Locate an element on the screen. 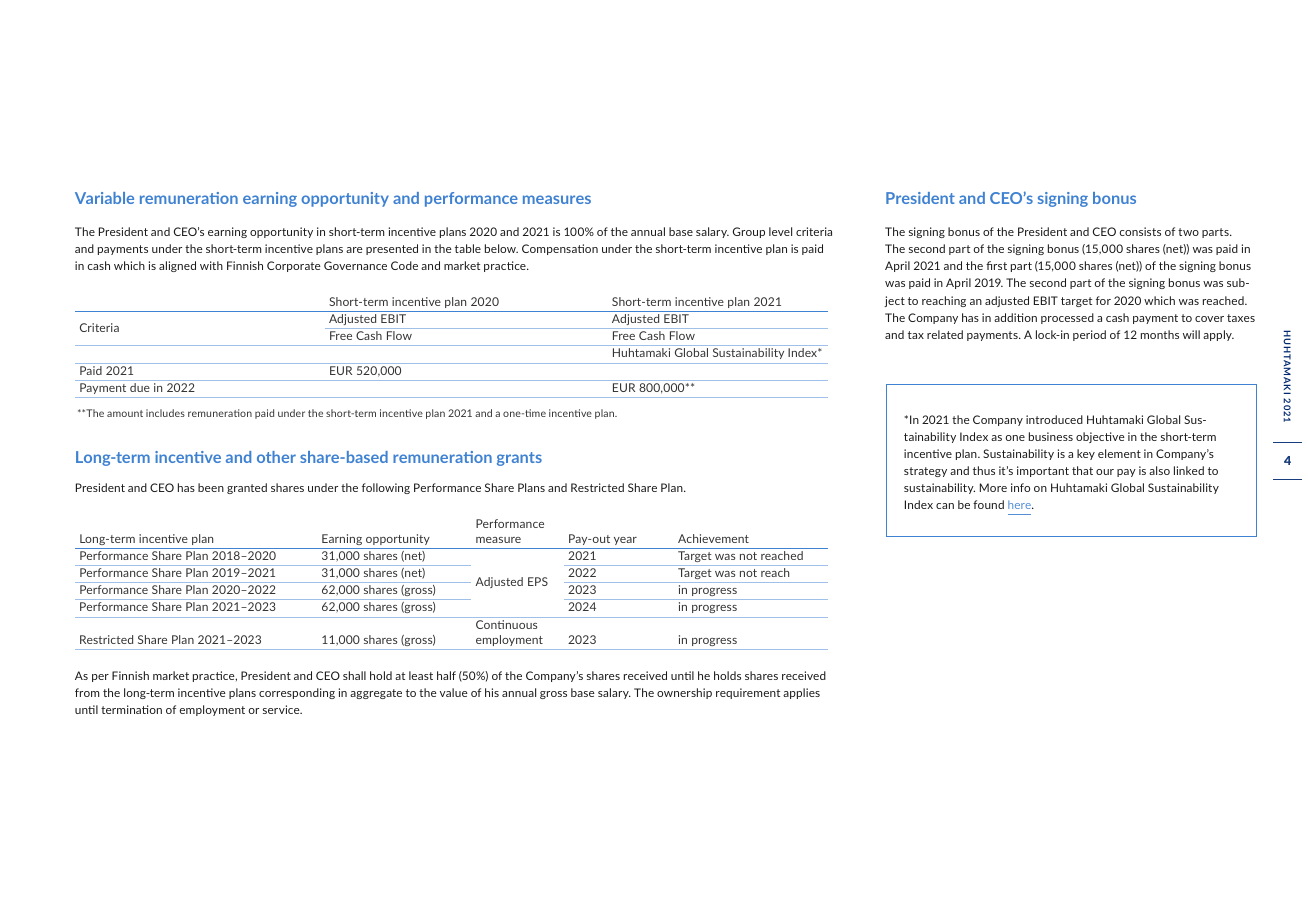 This screenshot has height=924, width=1308. found is located at coordinates (988, 504).
